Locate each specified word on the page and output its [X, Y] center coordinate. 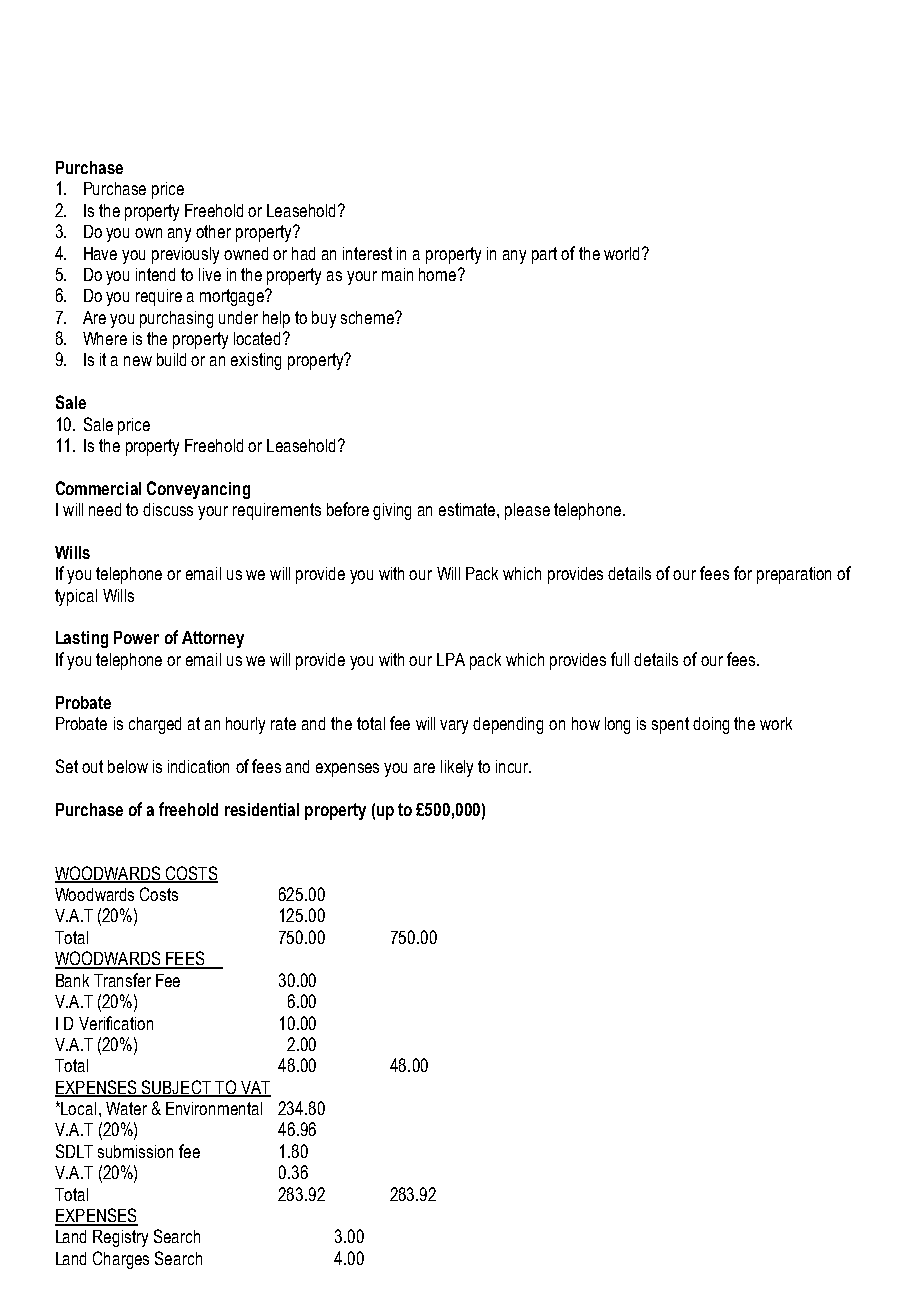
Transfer [122, 980]
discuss [168, 509]
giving [392, 511]
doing [711, 725]
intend [155, 274]
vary [454, 727]
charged [155, 725]
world [621, 253]
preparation [794, 575]
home [439, 274]
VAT [254, 1088]
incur [513, 766]
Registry [120, 1238]
